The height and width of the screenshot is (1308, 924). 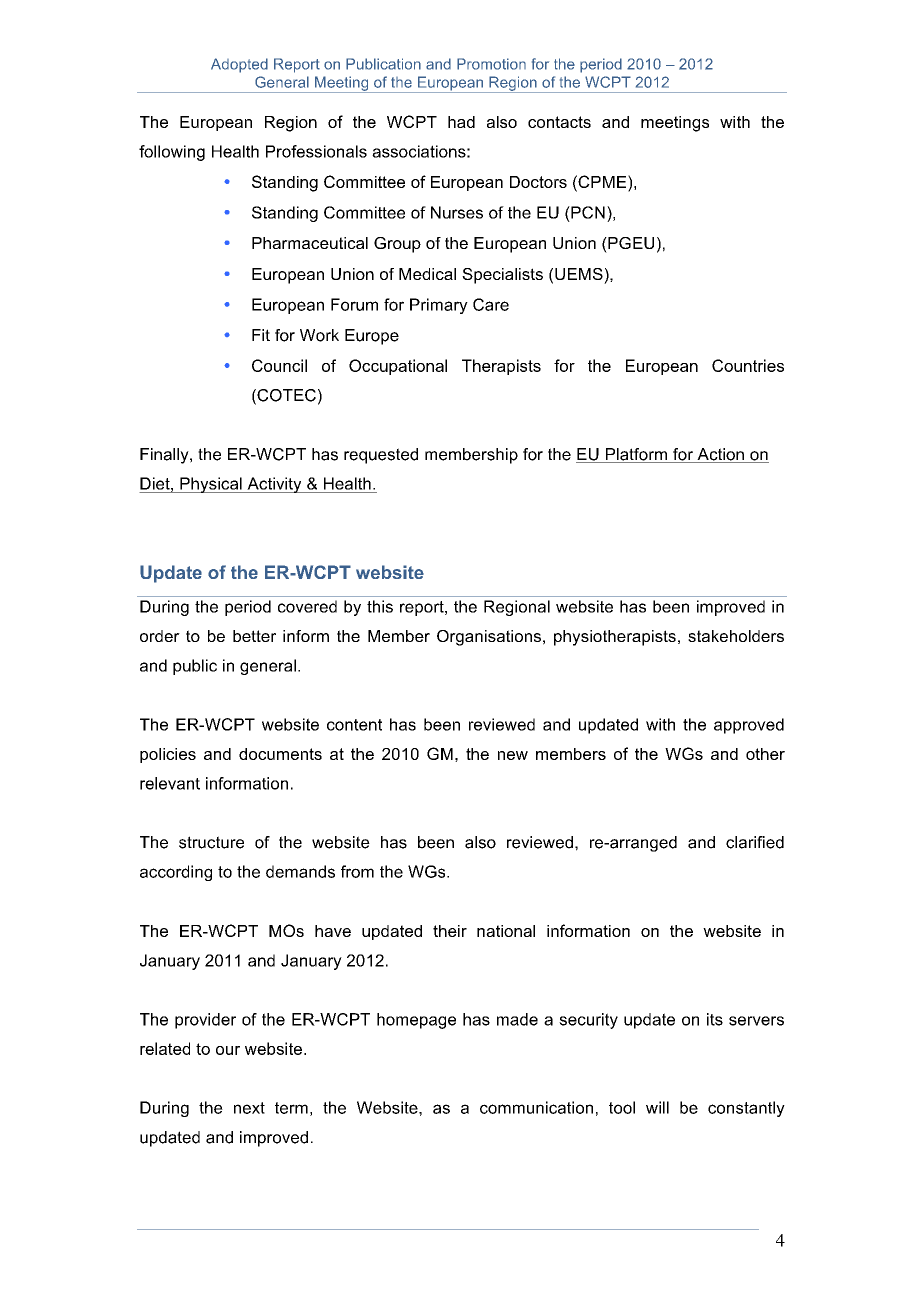 What do you see at coordinates (228, 1050) in the screenshot?
I see `our` at bounding box center [228, 1050].
